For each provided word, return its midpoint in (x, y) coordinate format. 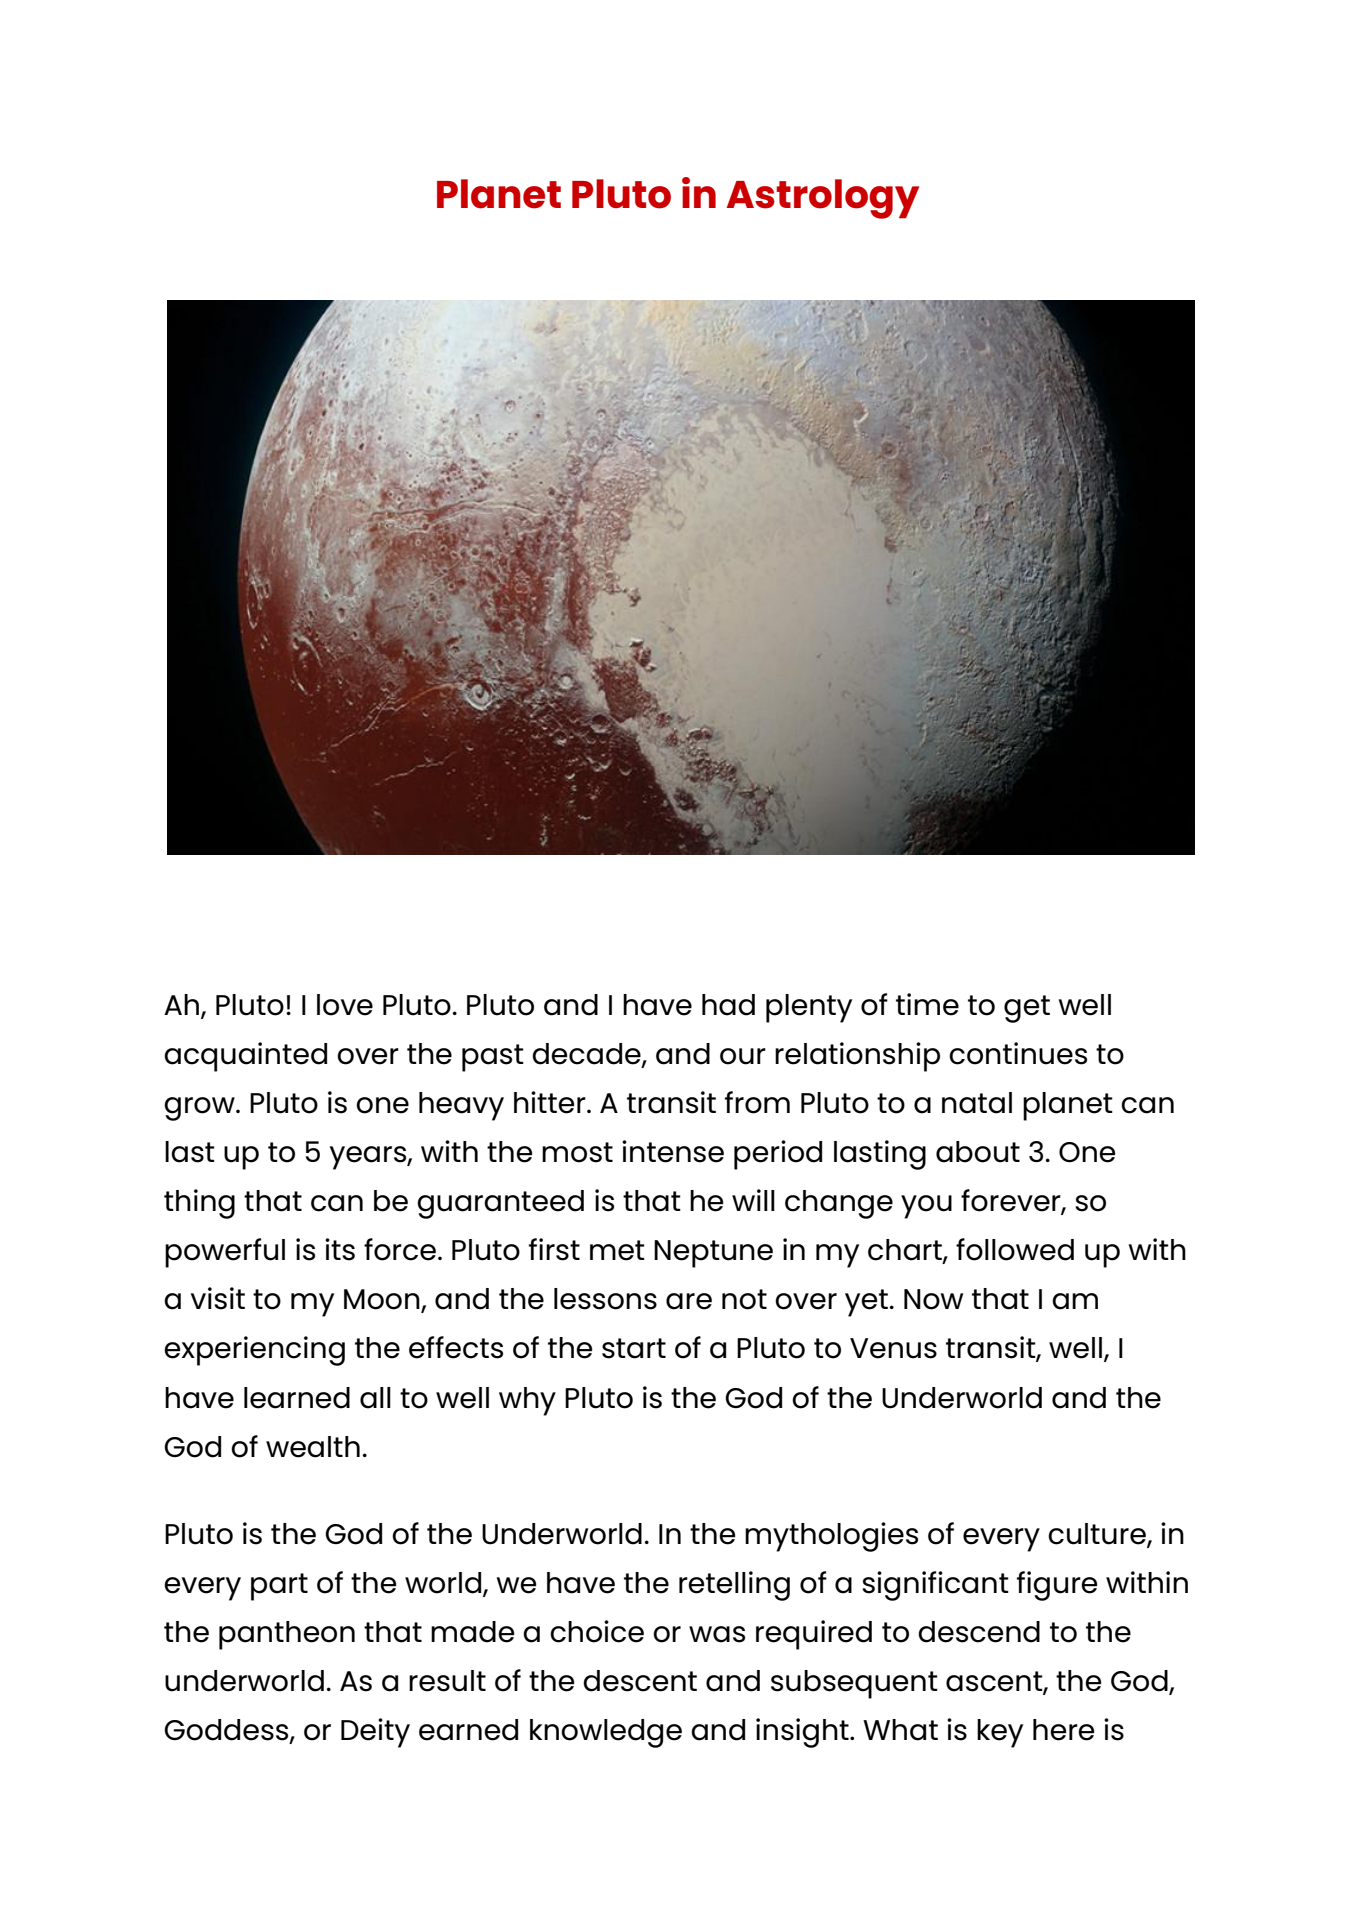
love (345, 1005)
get (1027, 1009)
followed (1015, 1249)
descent (640, 1681)
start (634, 1348)
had (728, 1005)
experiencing (254, 1351)
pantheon (287, 1635)
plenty (809, 1008)
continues (1018, 1053)
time (927, 1004)
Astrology (822, 199)
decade (587, 1055)
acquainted (245, 1057)
